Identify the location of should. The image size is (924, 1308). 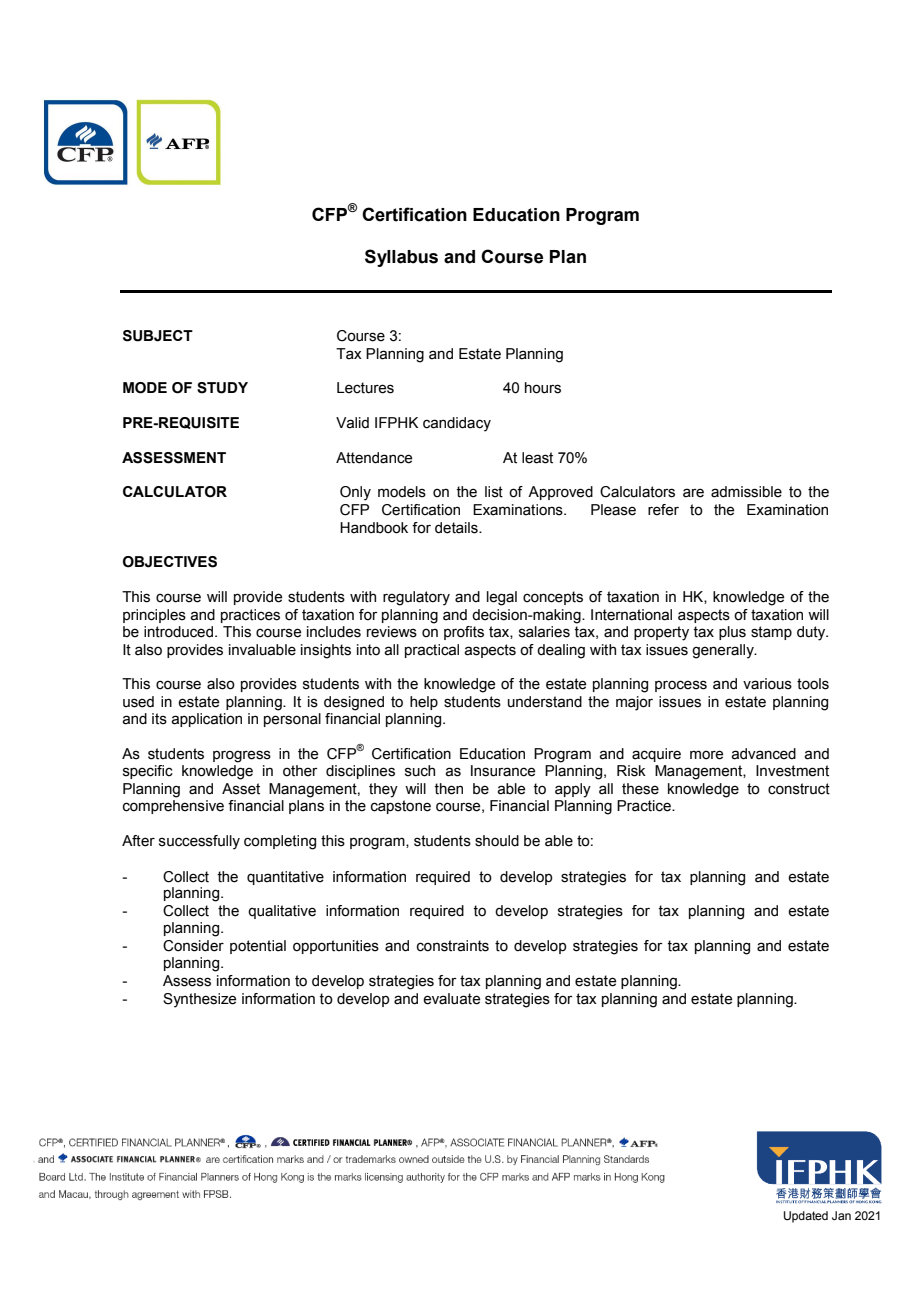
(497, 841).
